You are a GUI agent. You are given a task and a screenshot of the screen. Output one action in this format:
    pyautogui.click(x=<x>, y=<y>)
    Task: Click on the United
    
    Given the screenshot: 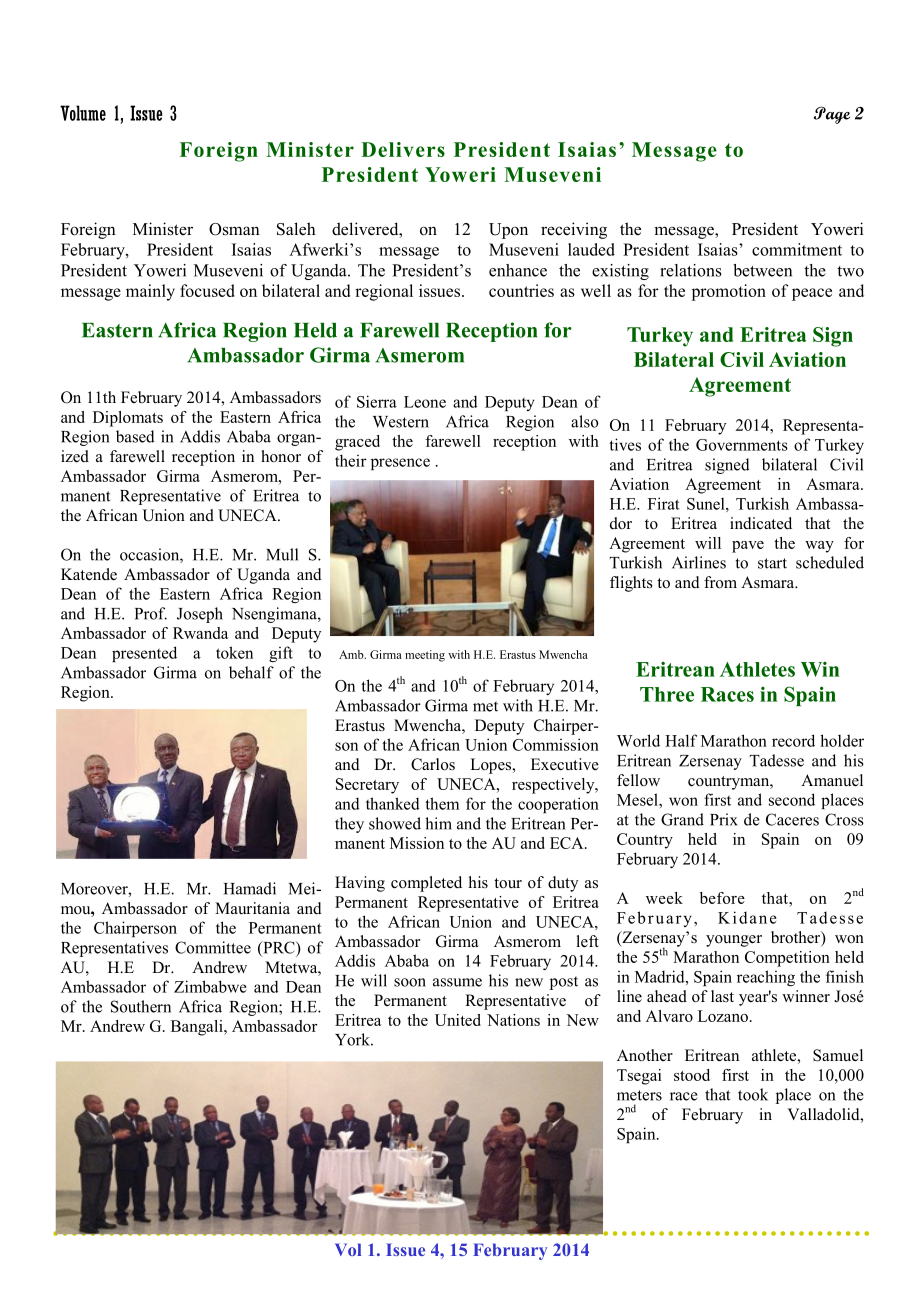 What is the action you would take?
    pyautogui.click(x=458, y=1020)
